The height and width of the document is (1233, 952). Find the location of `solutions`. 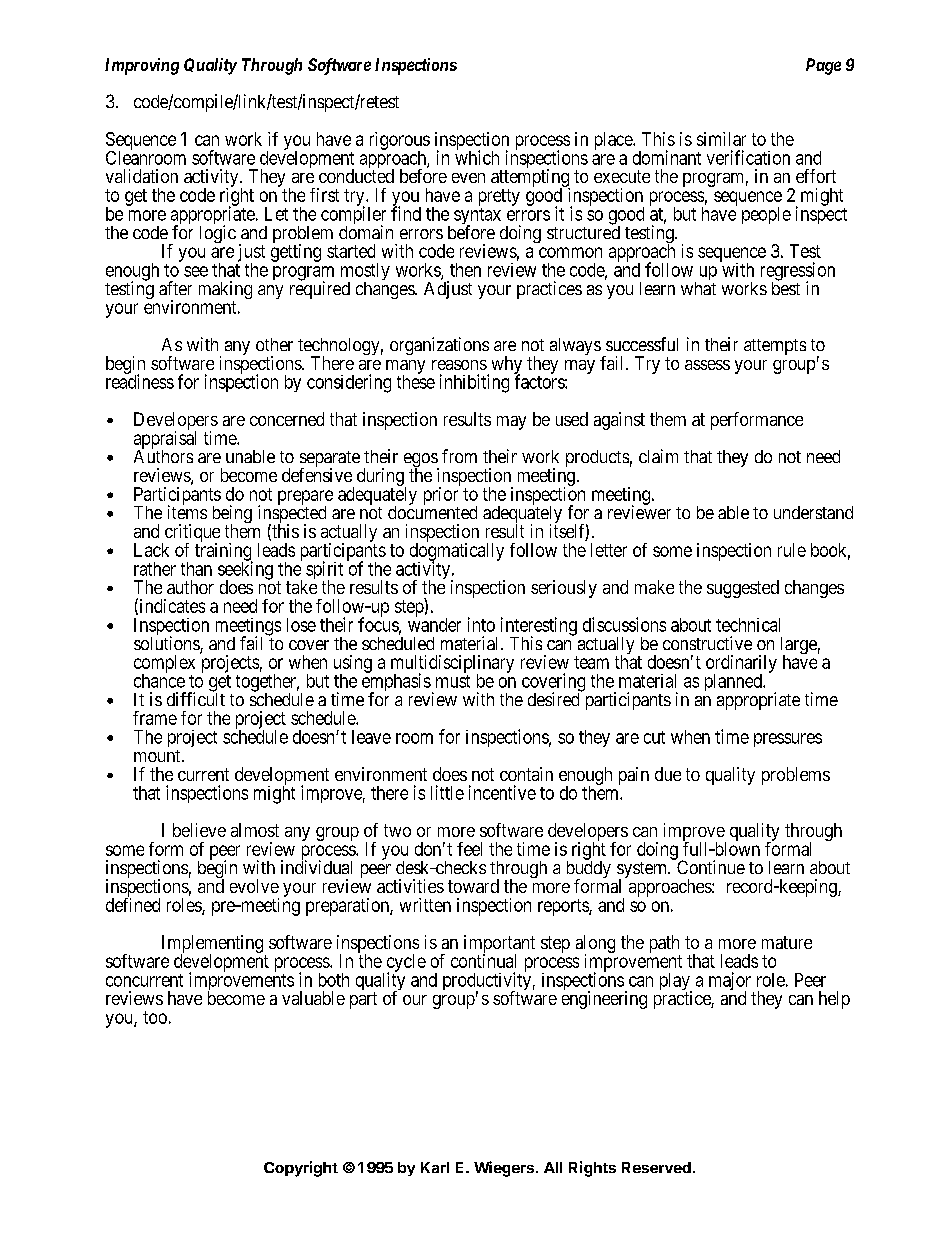

solutions is located at coordinates (167, 644).
